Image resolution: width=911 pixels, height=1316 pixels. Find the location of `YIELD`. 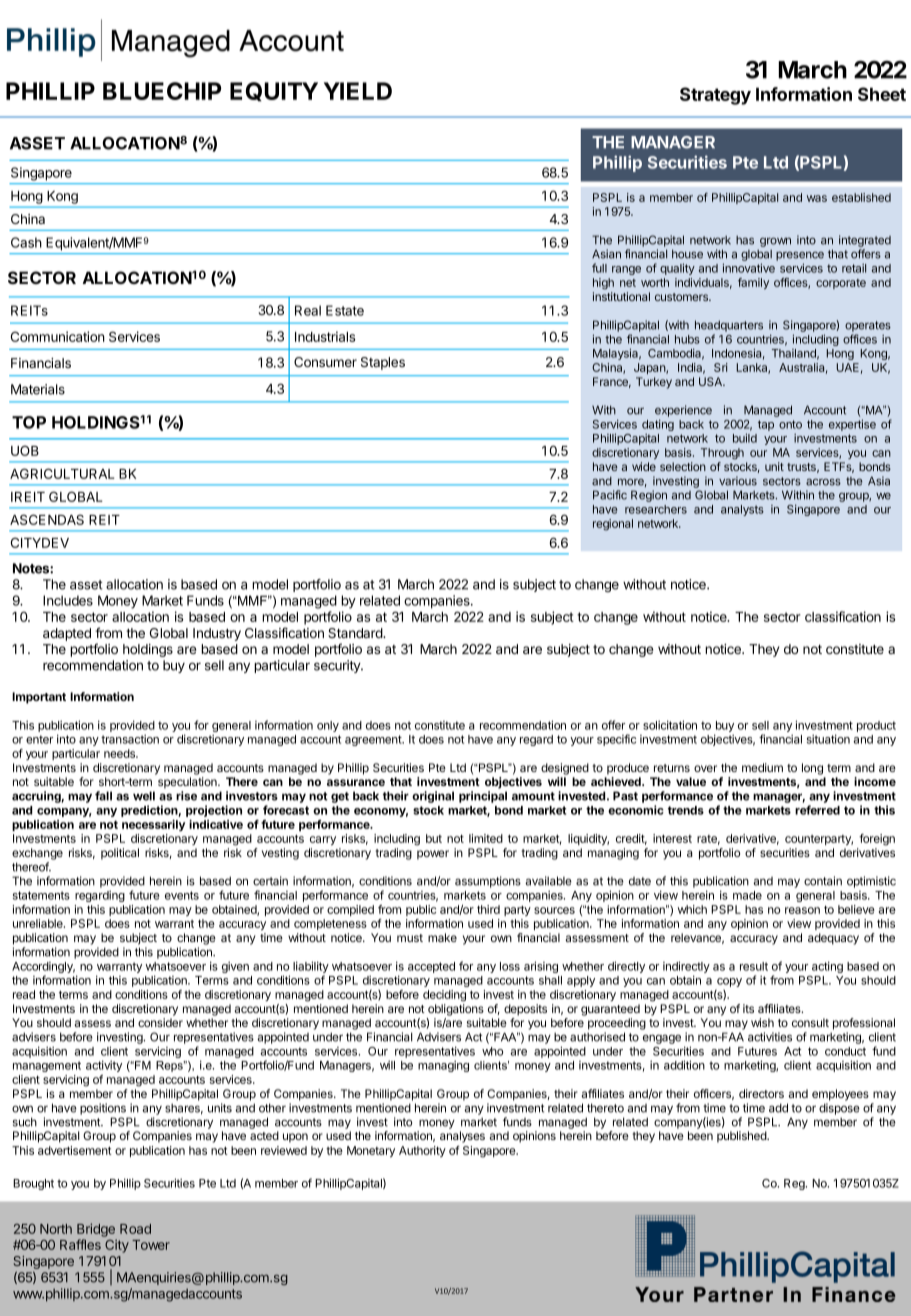

YIELD is located at coordinates (358, 91).
